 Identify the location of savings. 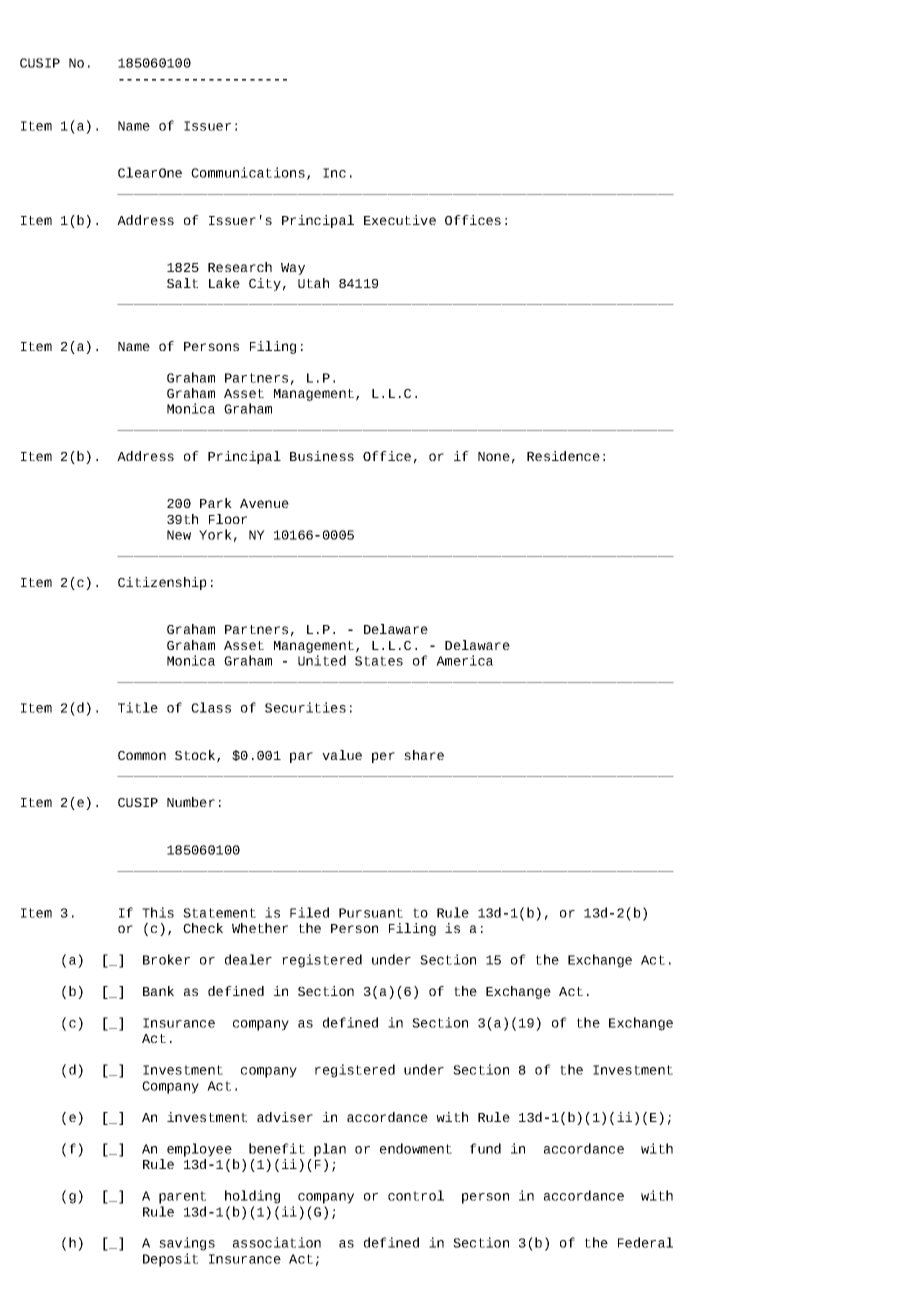
(187, 1244).
